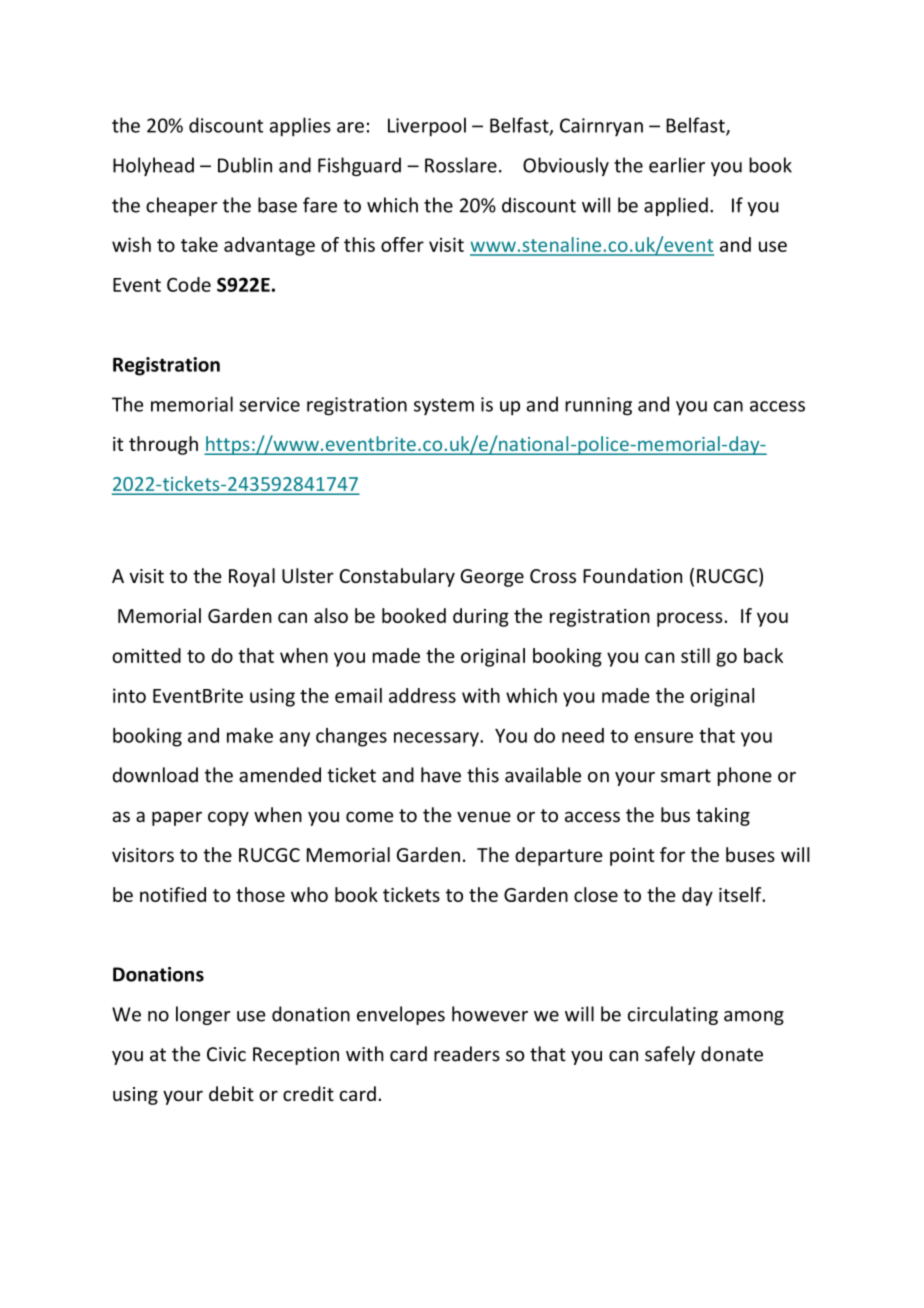 The height and width of the document is (1308, 924). What do you see at coordinates (670, 1055) in the document?
I see `safely` at bounding box center [670, 1055].
